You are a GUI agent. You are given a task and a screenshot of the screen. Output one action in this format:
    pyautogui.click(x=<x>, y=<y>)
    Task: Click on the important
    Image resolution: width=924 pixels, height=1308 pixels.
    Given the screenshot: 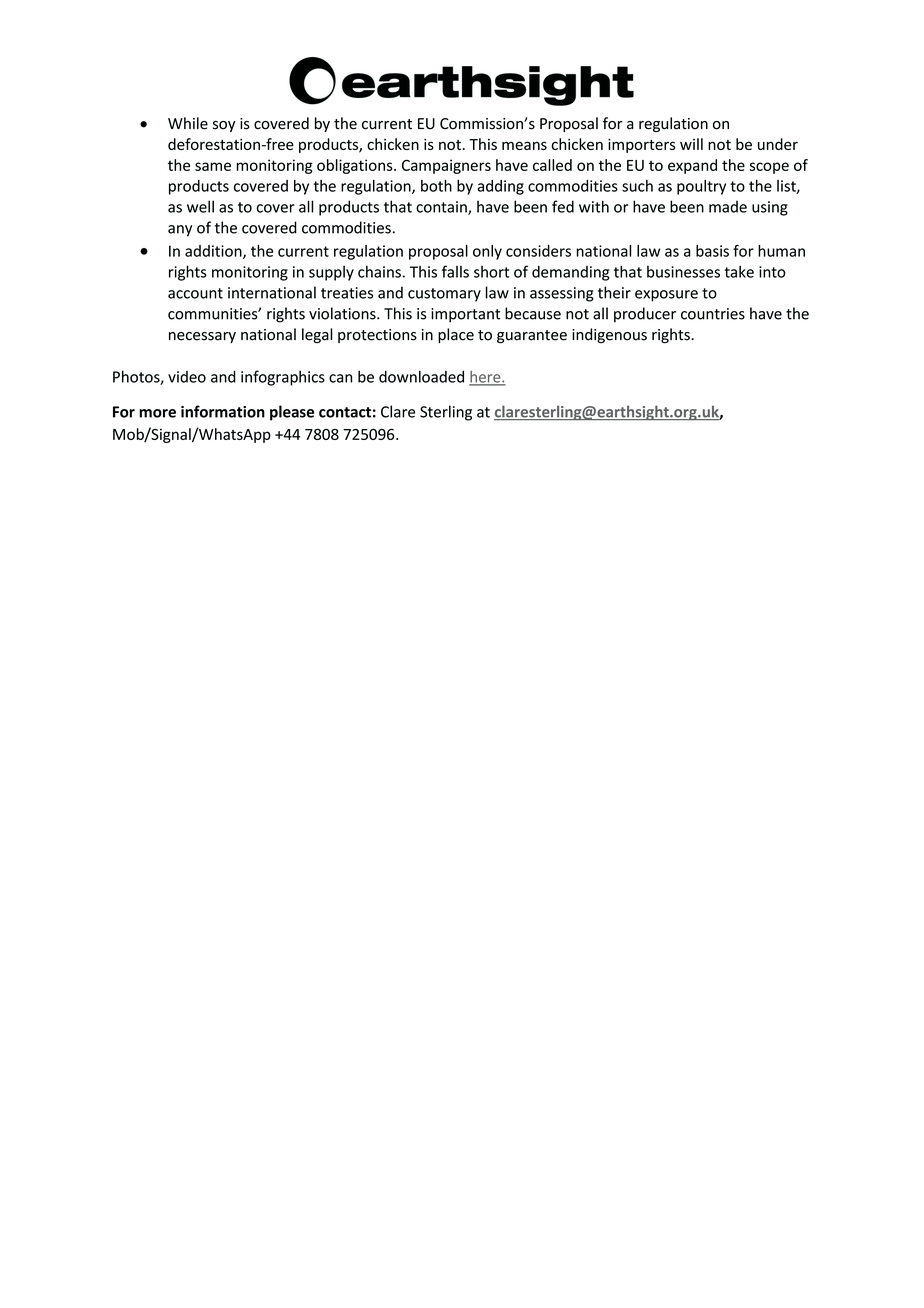 What is the action you would take?
    pyautogui.click(x=465, y=315)
